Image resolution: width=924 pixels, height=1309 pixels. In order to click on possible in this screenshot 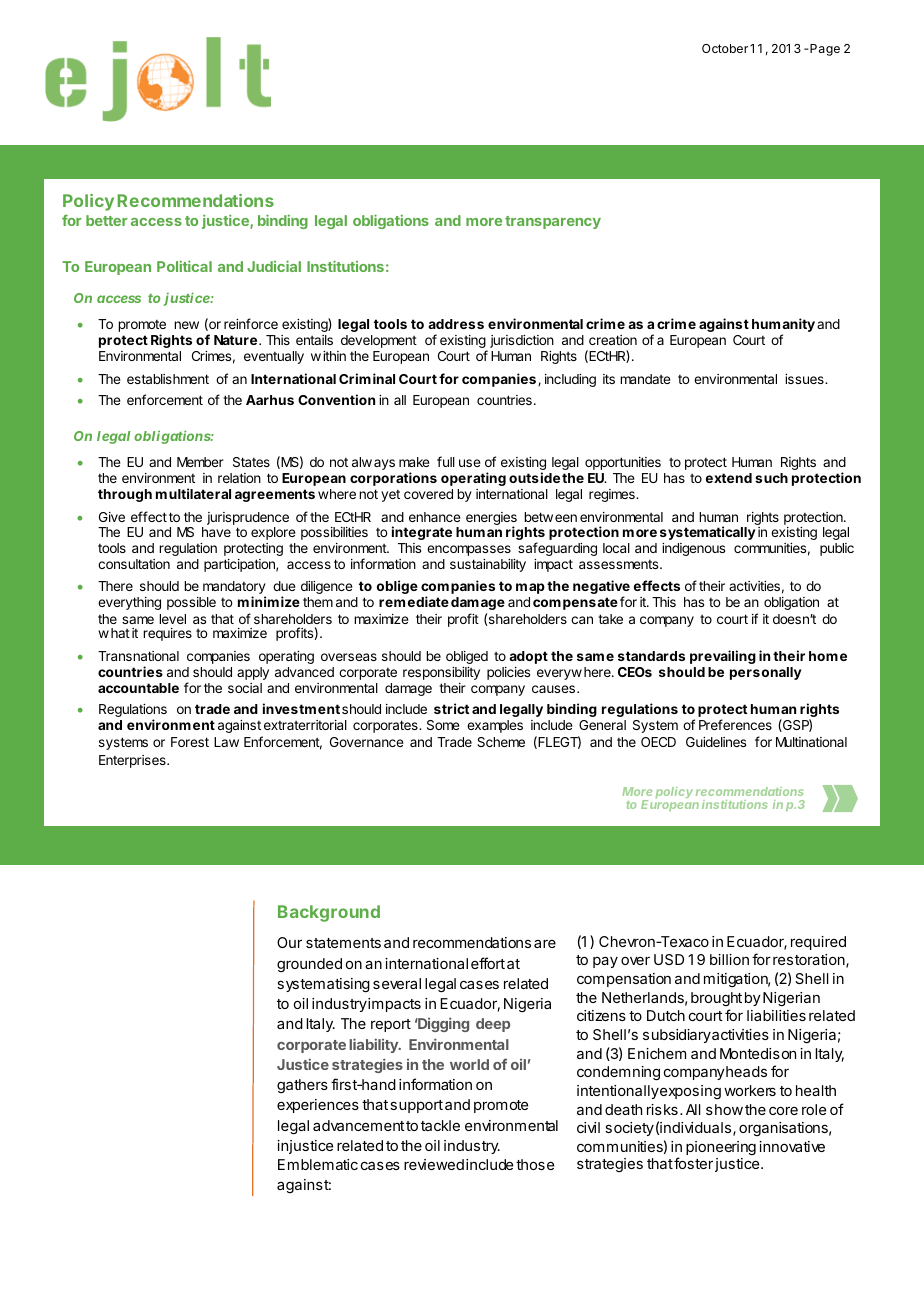, I will do `click(191, 603)`.
